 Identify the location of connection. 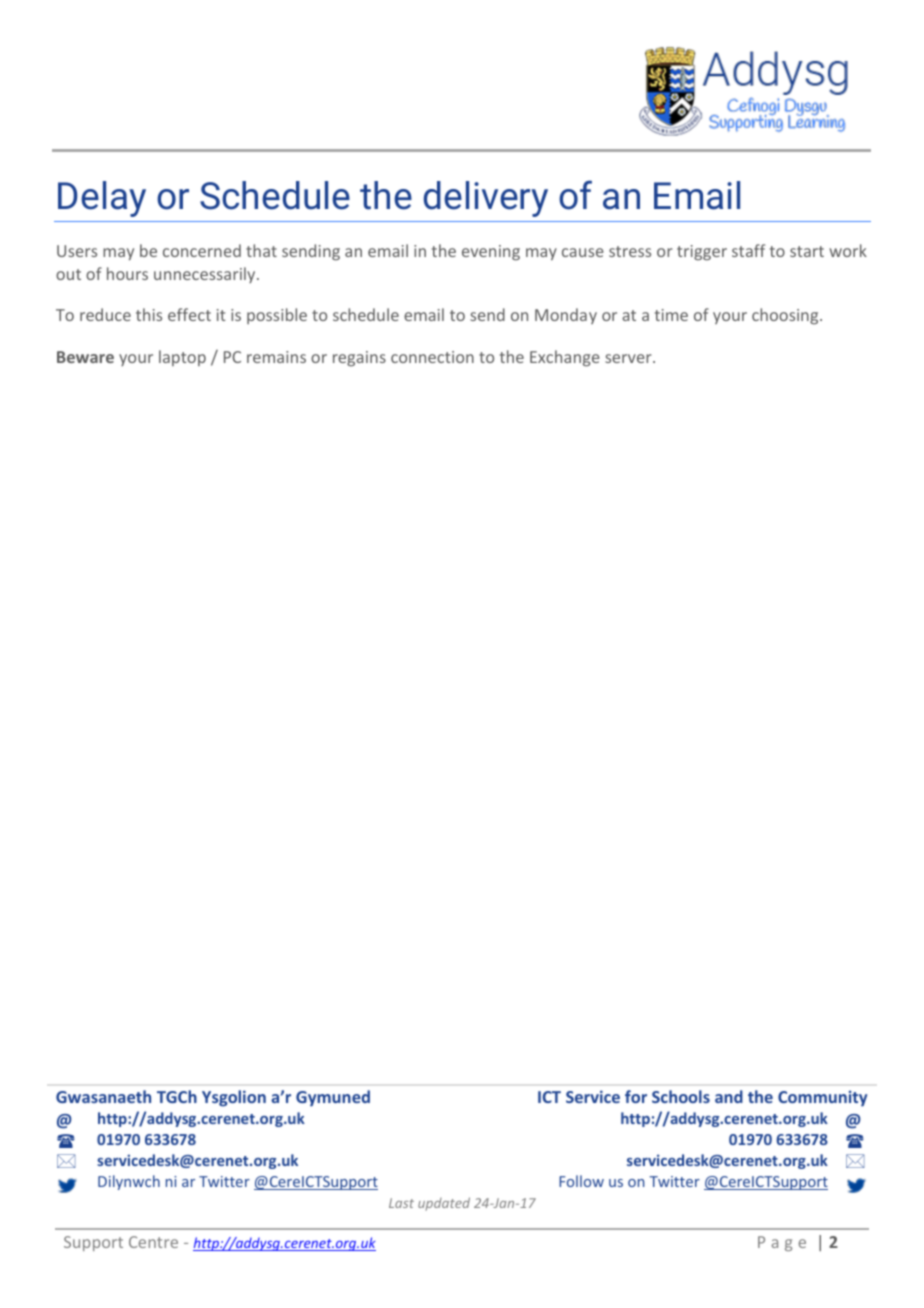
(432, 357).
